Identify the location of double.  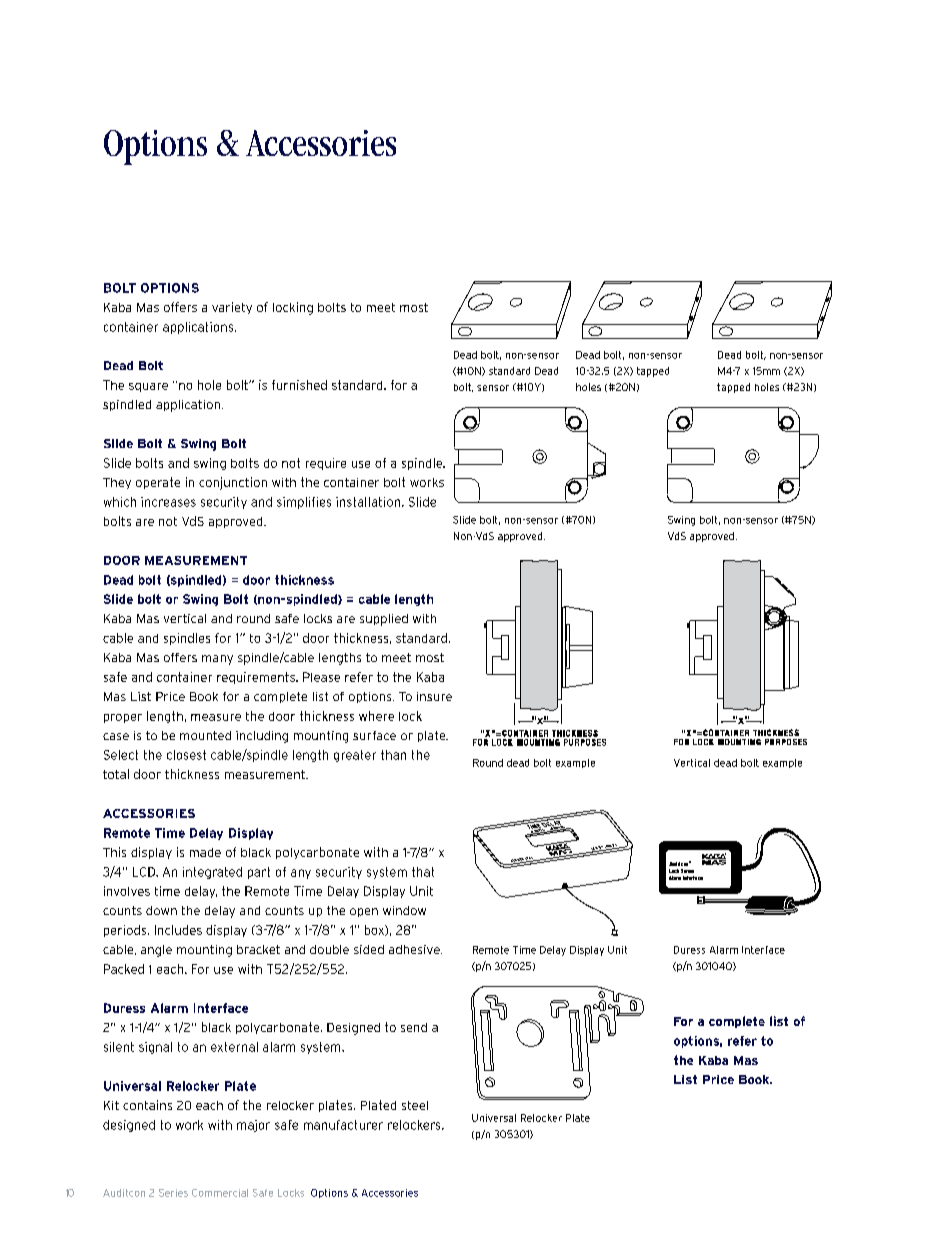
(329, 949).
